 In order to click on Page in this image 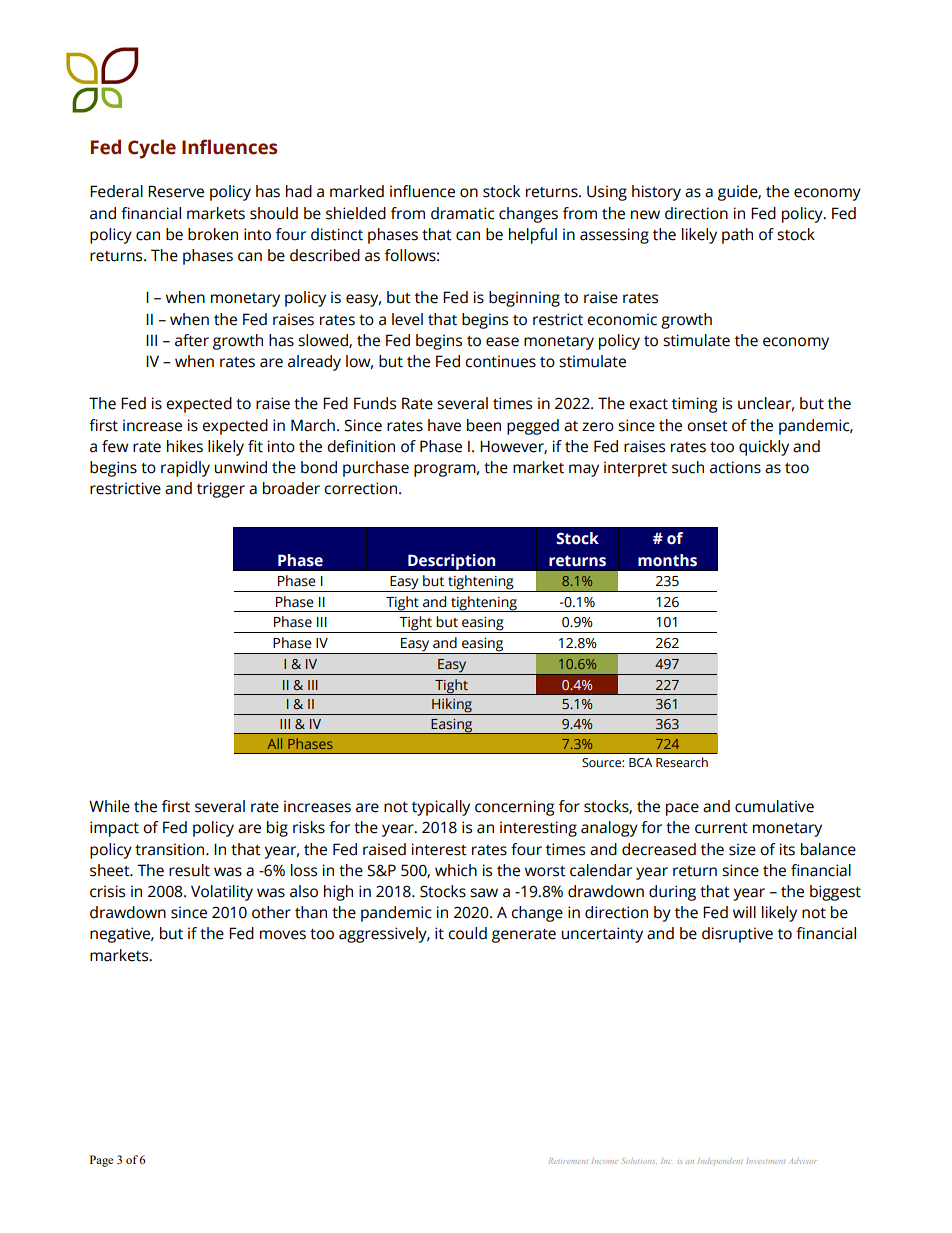, I will do `click(101, 1161)`.
